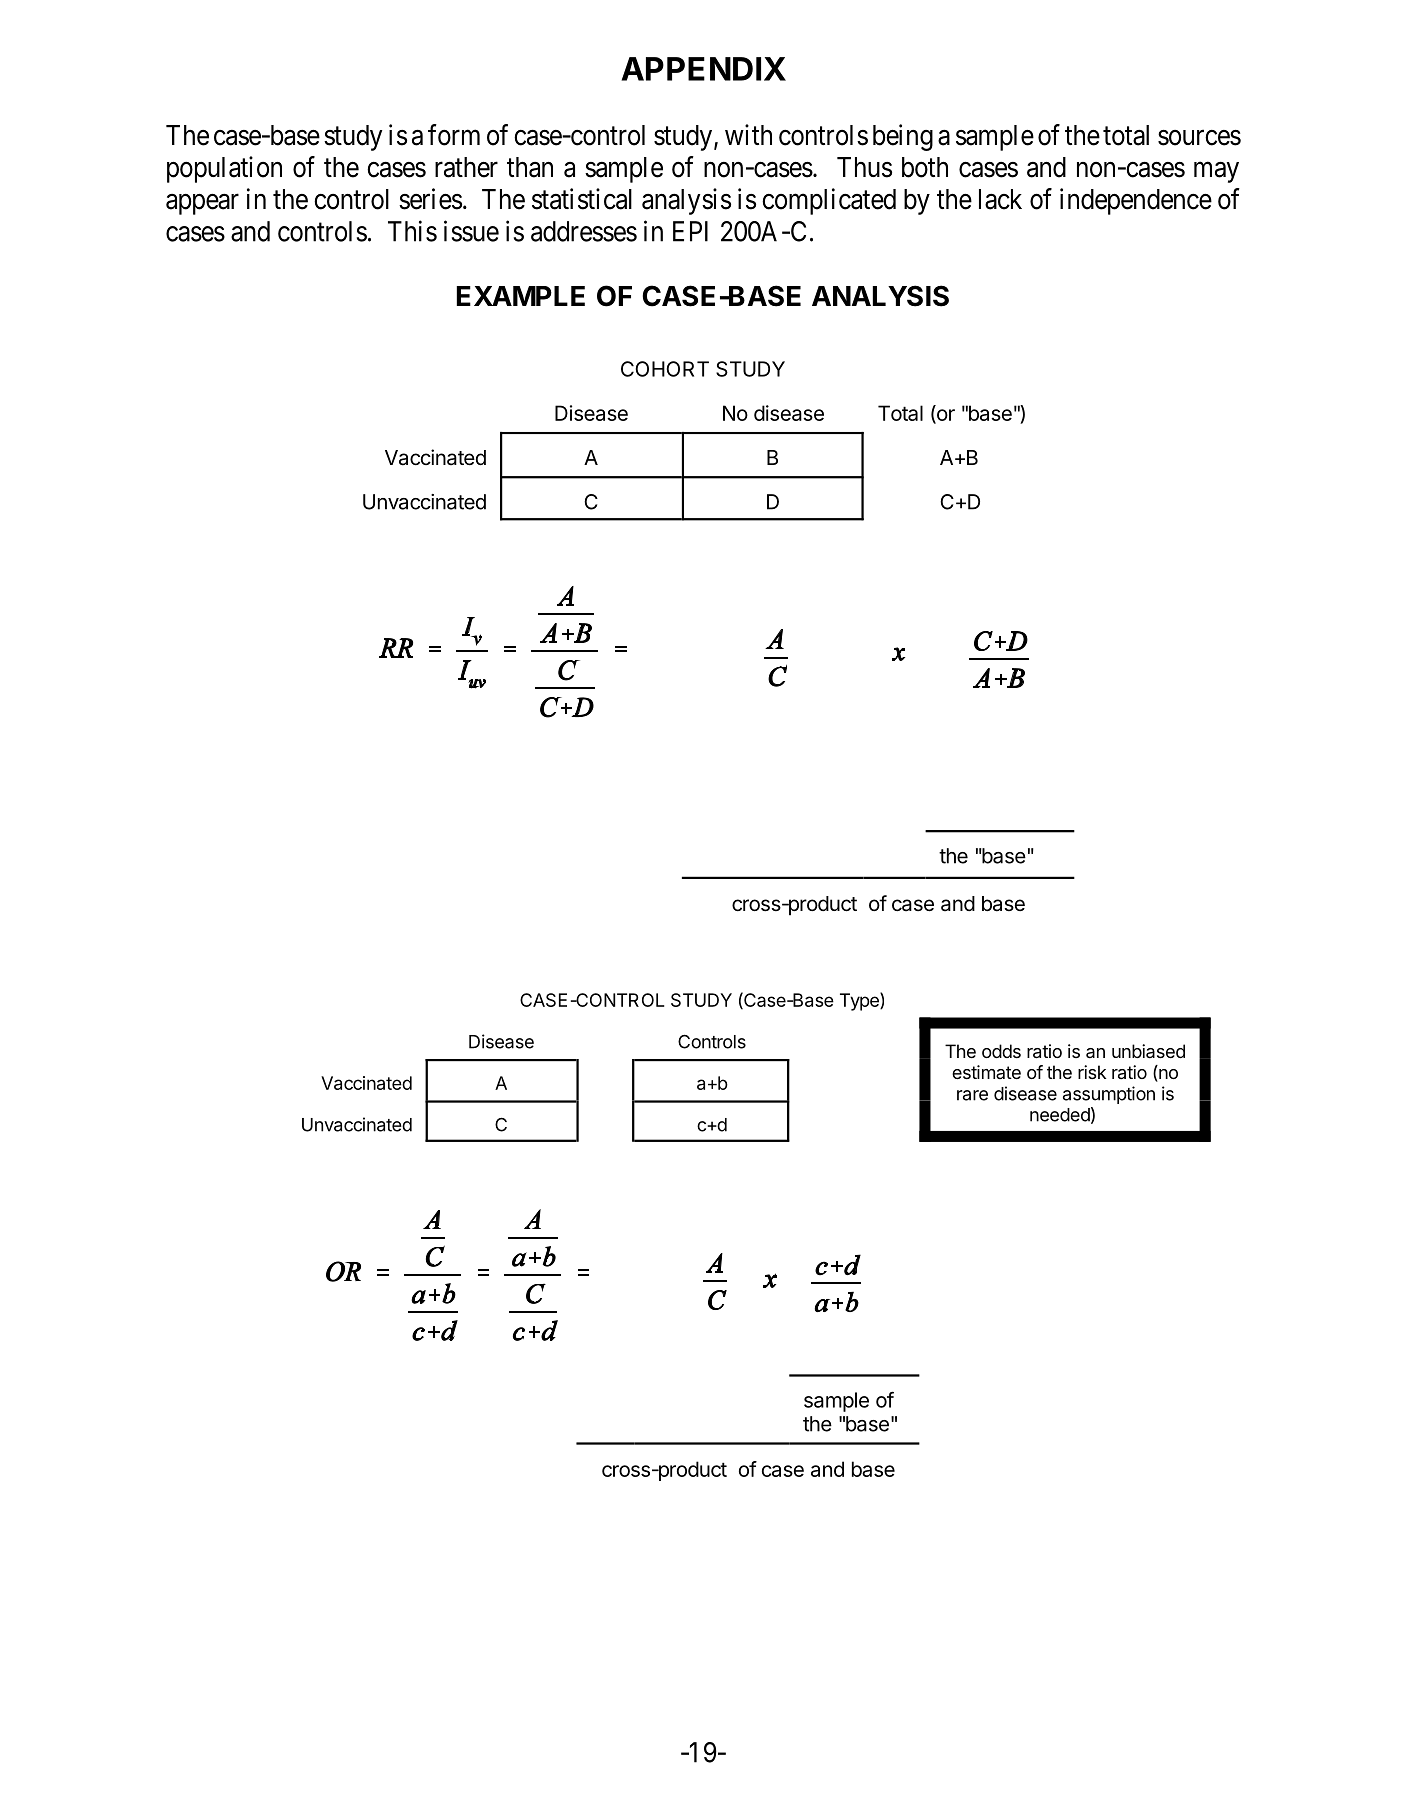 Image resolution: width=1405 pixels, height=1818 pixels. I want to click on with, so click(748, 134).
